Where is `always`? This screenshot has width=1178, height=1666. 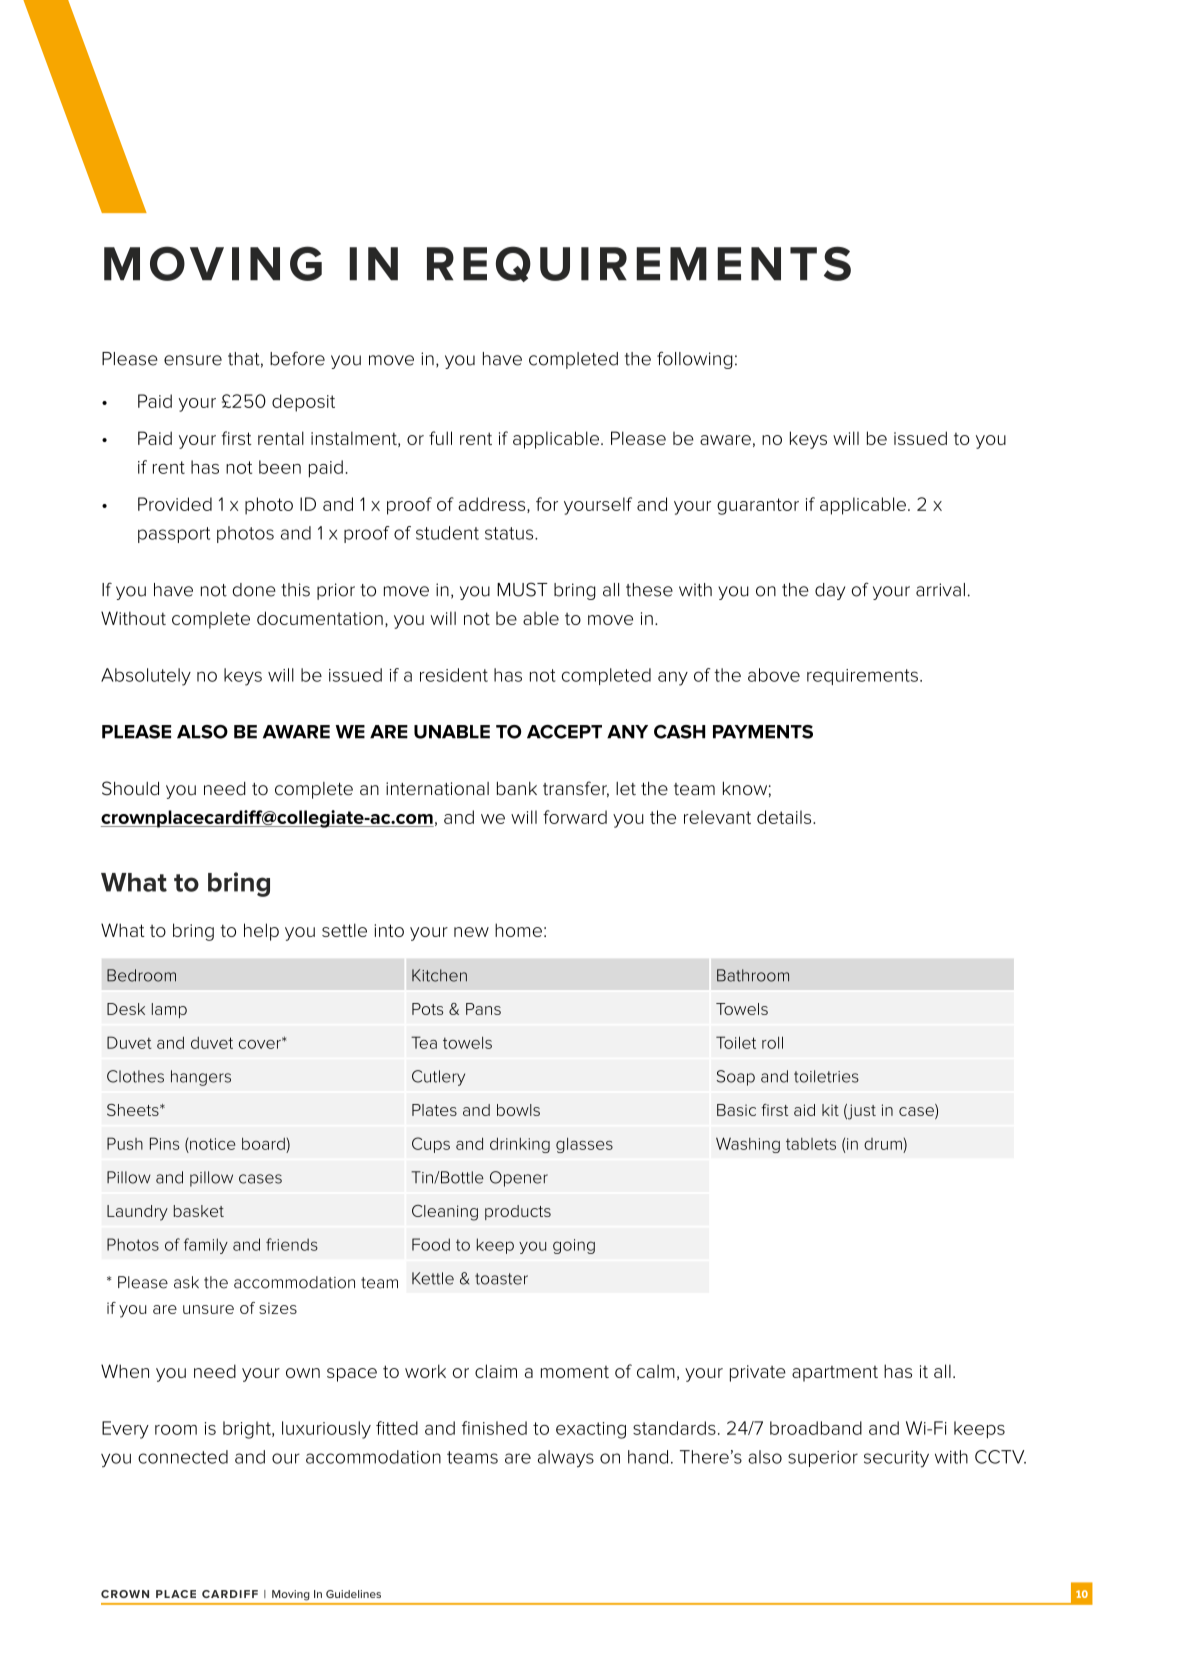 always is located at coordinates (566, 1459).
